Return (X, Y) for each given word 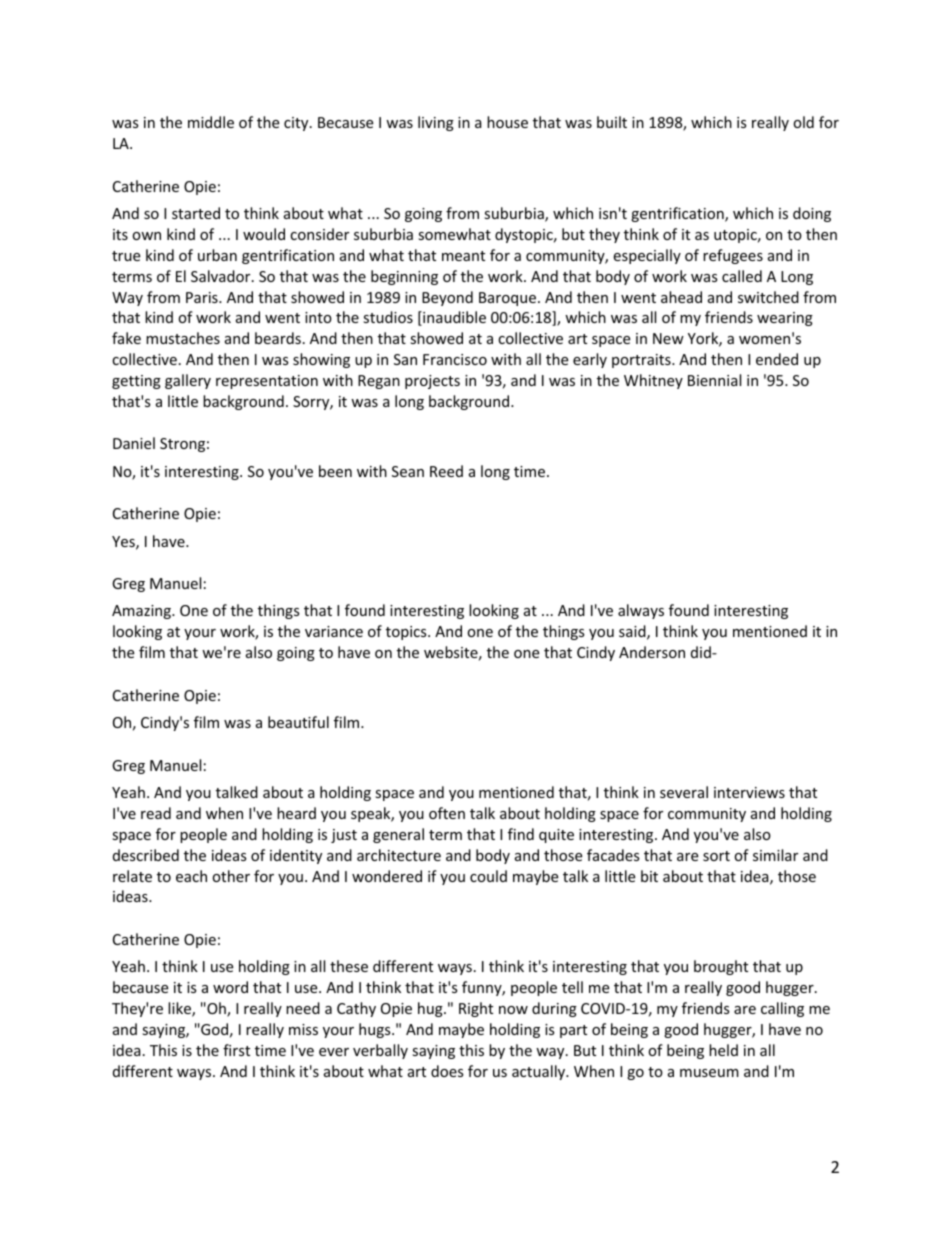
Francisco (455, 359)
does (447, 1071)
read (156, 813)
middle (211, 122)
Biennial (714, 380)
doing (812, 214)
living (436, 123)
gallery (188, 381)
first (236, 1050)
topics (407, 633)
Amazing (142, 612)
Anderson (652, 652)
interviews (749, 792)
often (447, 813)
